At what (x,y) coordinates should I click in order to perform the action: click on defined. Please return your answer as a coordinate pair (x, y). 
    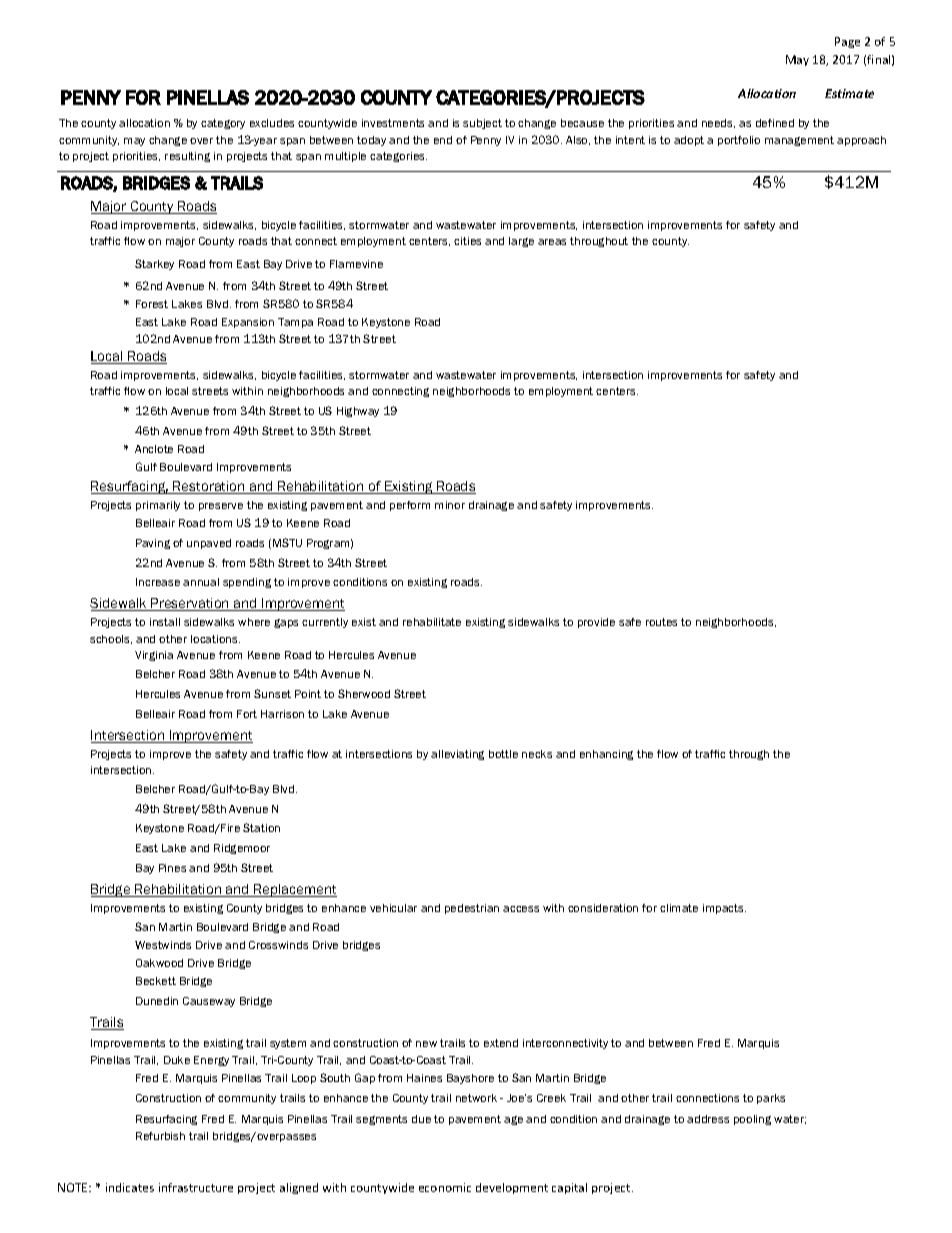
    Looking at the image, I should click on (775, 123).
